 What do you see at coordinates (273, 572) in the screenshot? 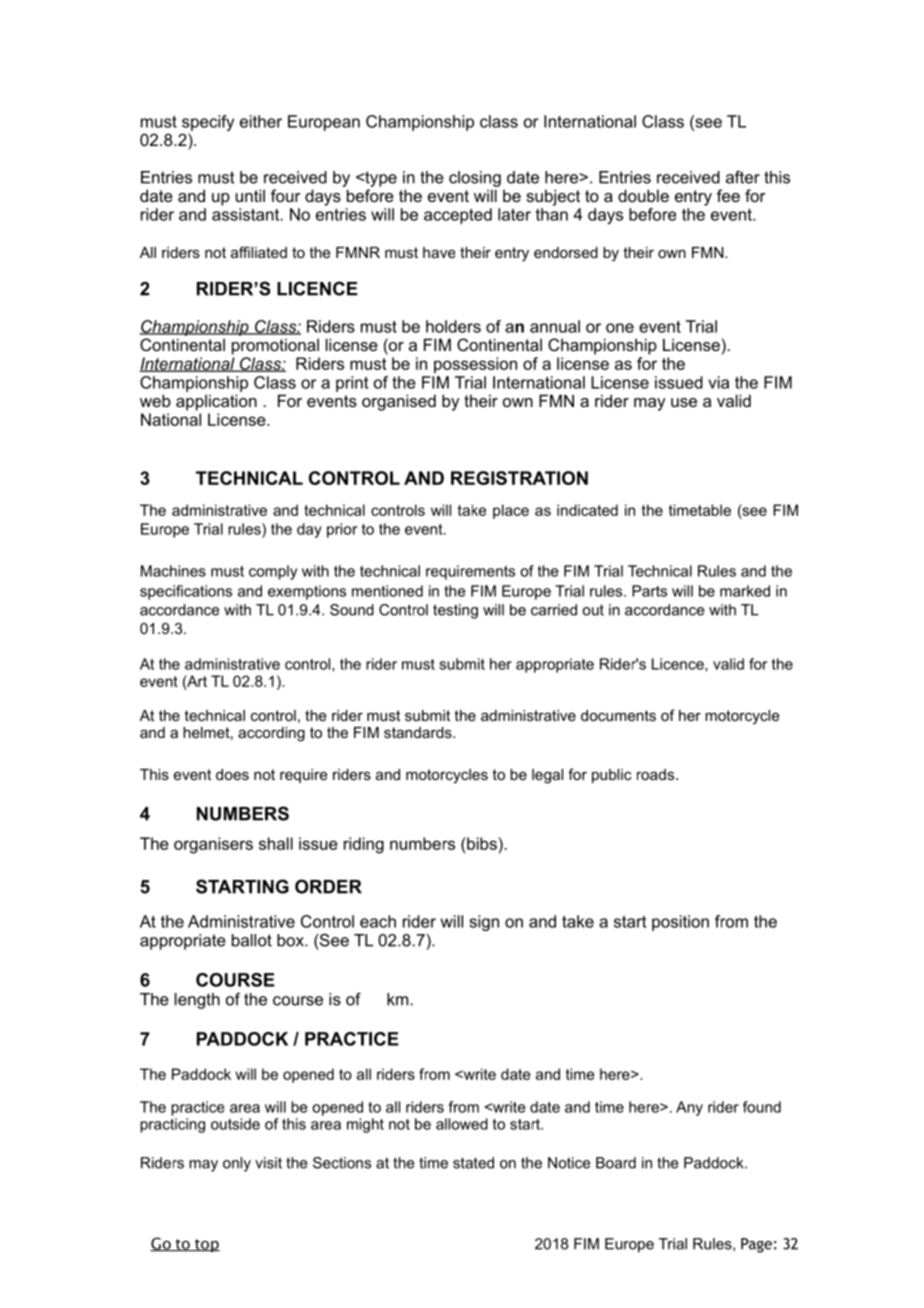
I see `comply` at bounding box center [273, 572].
